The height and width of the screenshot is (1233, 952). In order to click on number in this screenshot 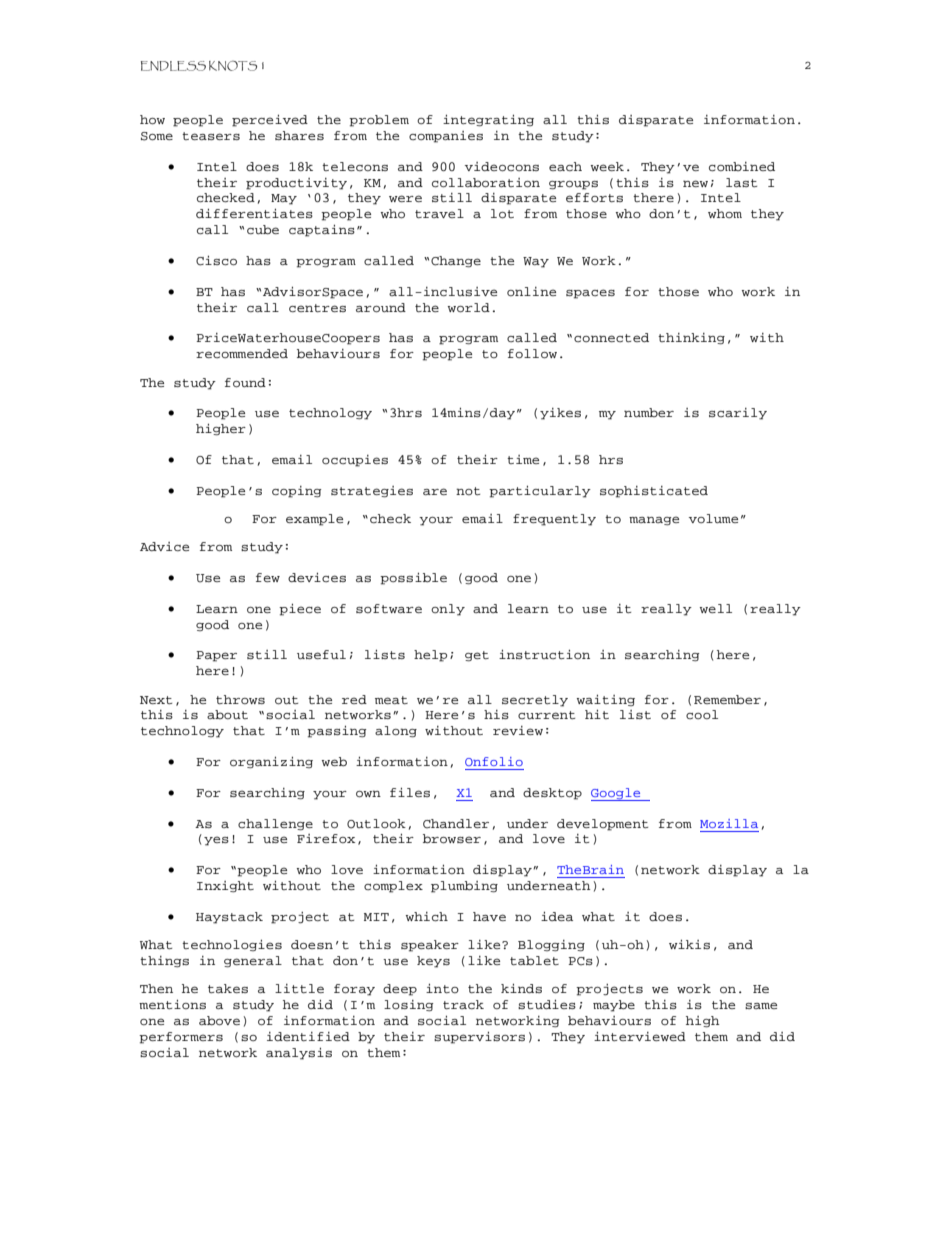, I will do `click(649, 412)`.
